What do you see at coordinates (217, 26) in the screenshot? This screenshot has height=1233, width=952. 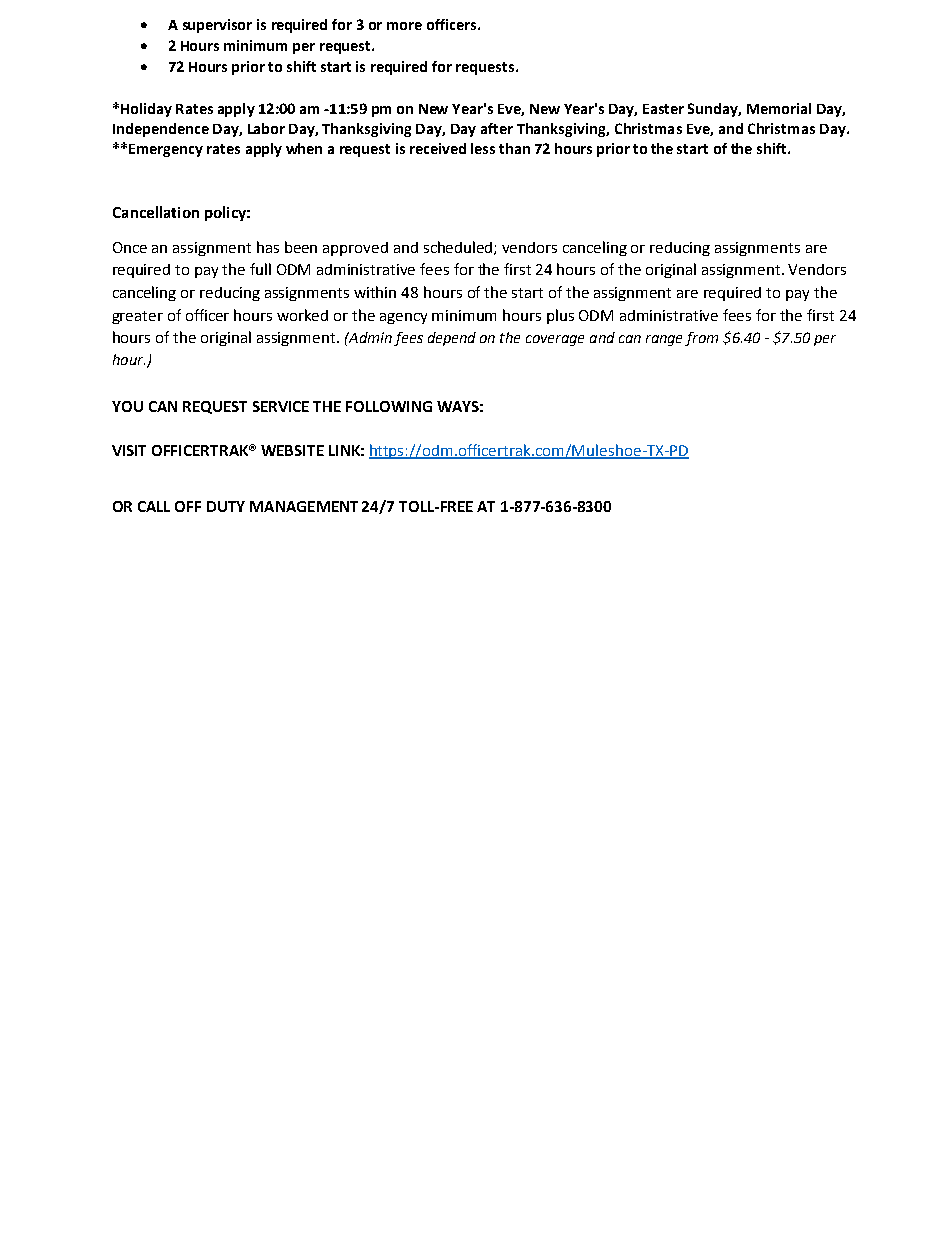 I see `supervisor` at bounding box center [217, 26].
